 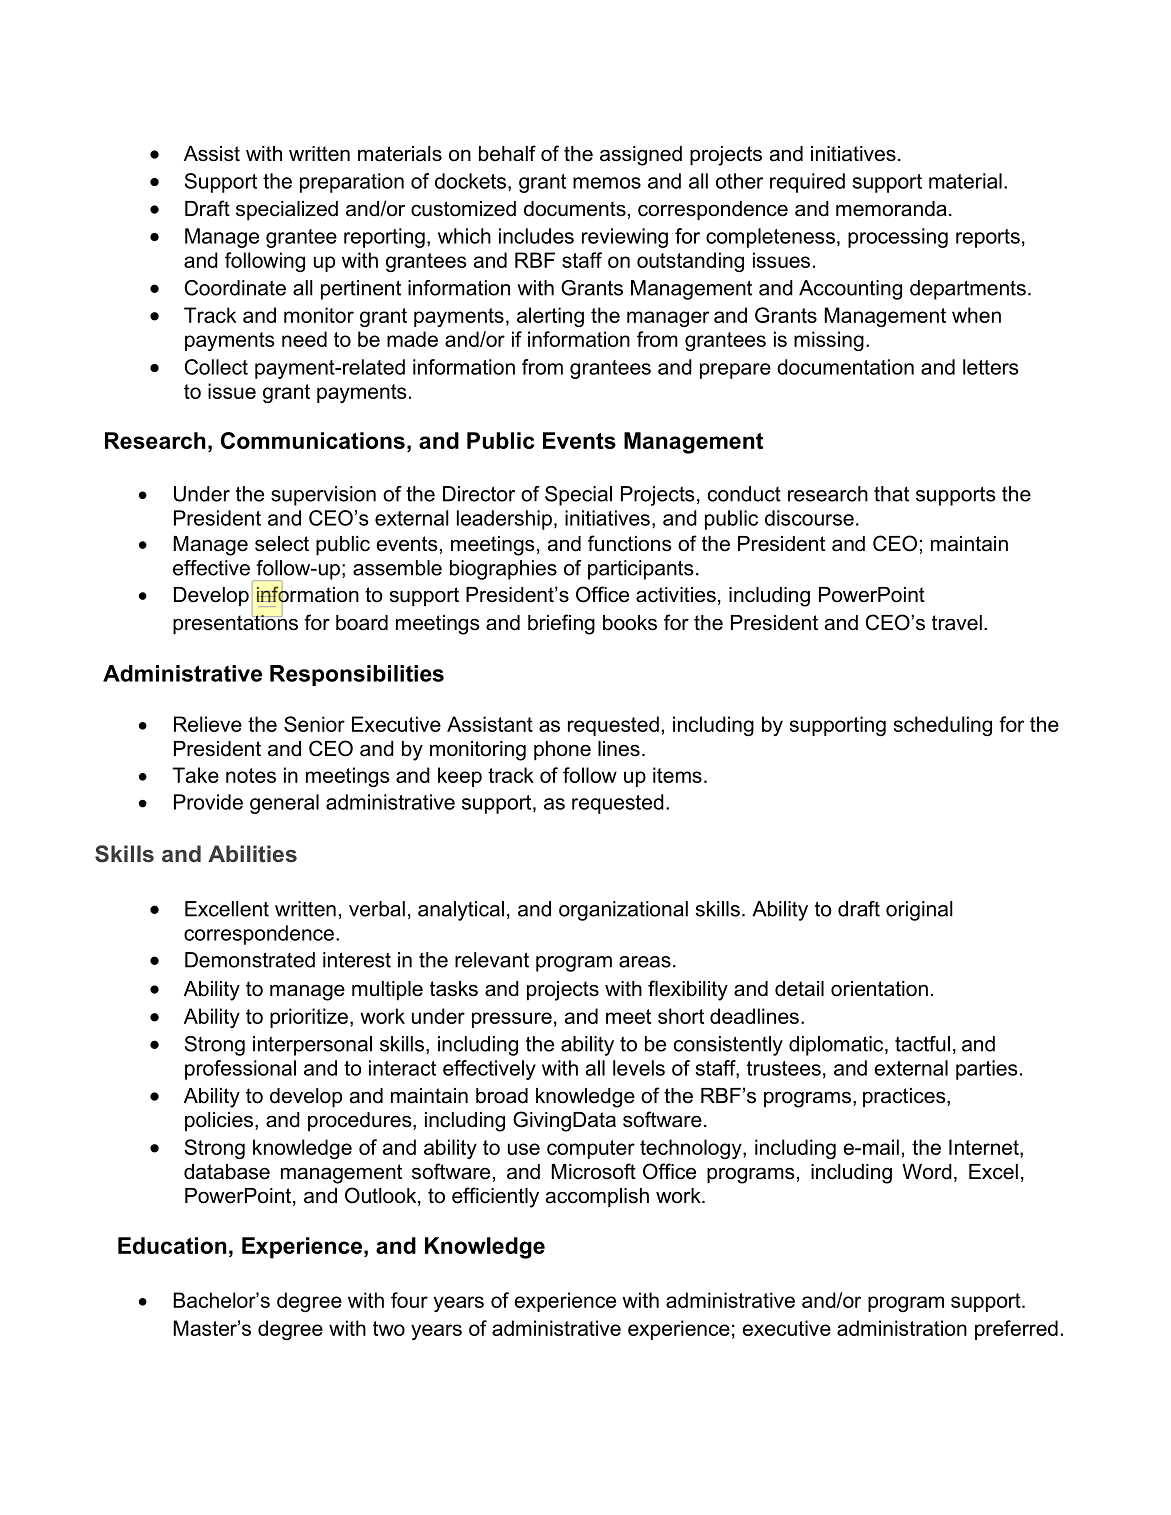 I want to click on organizational, so click(x=623, y=911).
